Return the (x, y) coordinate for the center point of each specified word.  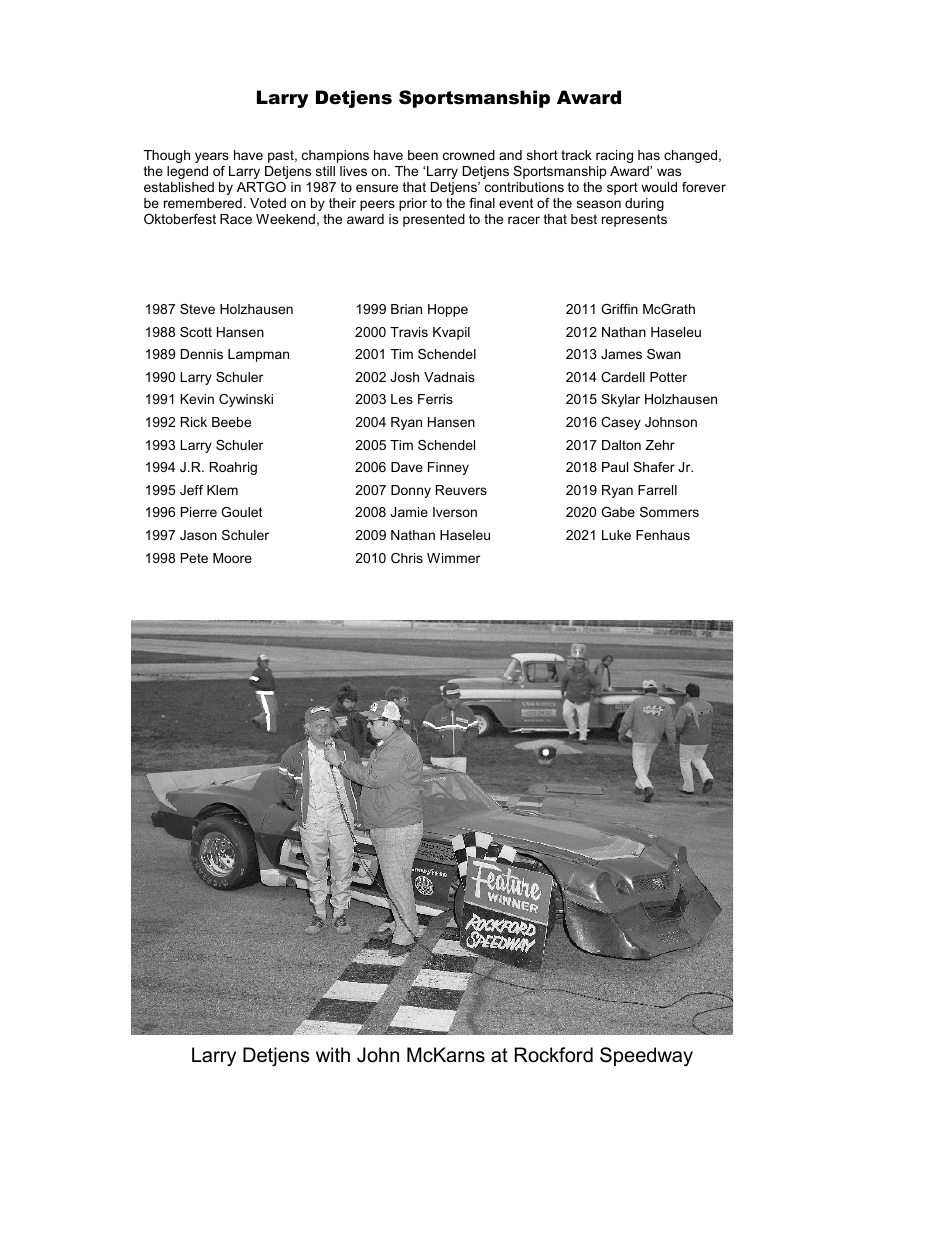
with (333, 1054)
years (212, 157)
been (423, 155)
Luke (616, 535)
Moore (232, 558)
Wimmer (453, 558)
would (659, 187)
